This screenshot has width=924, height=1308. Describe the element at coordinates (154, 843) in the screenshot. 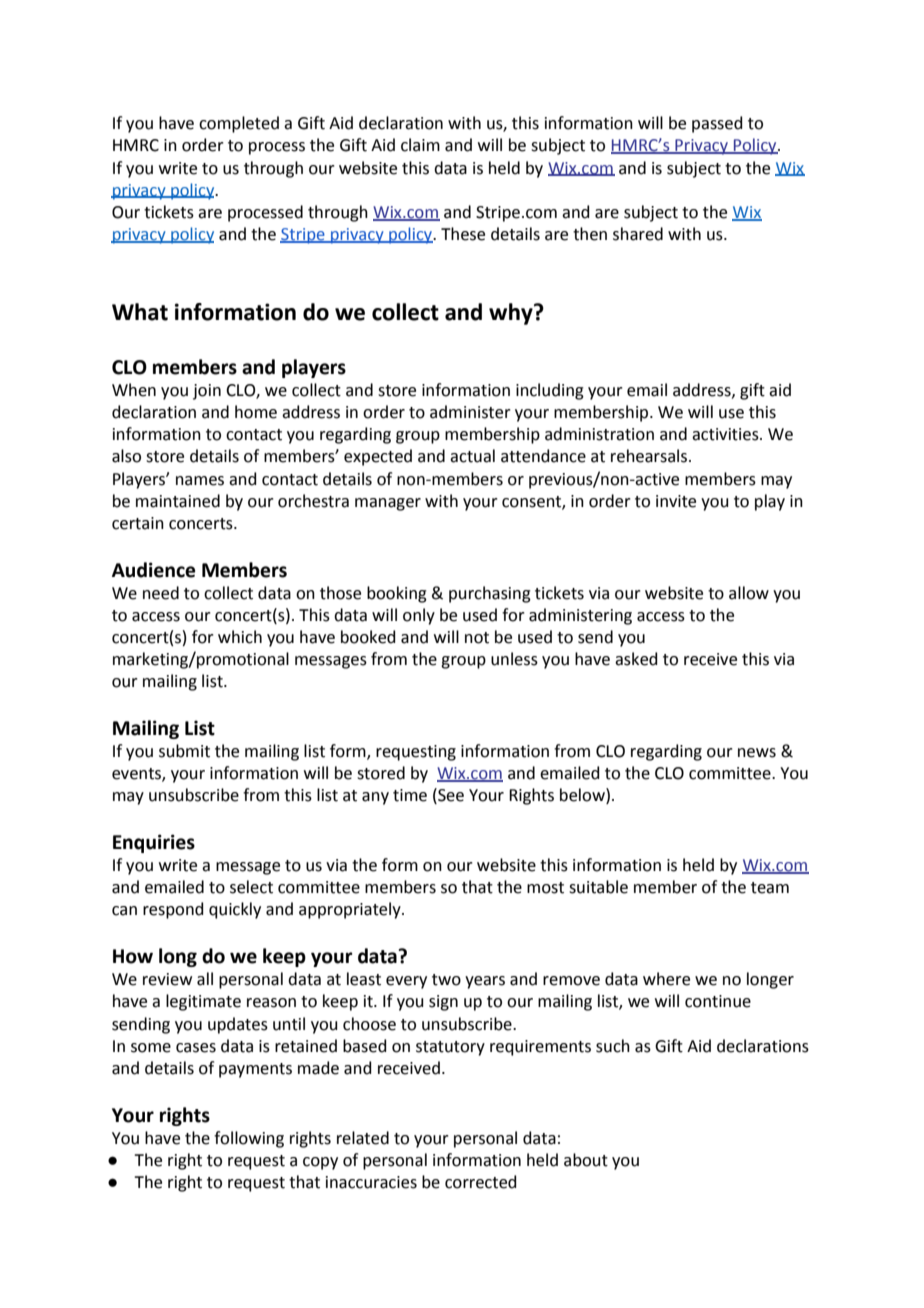

I see `Enquiries` at that location.
